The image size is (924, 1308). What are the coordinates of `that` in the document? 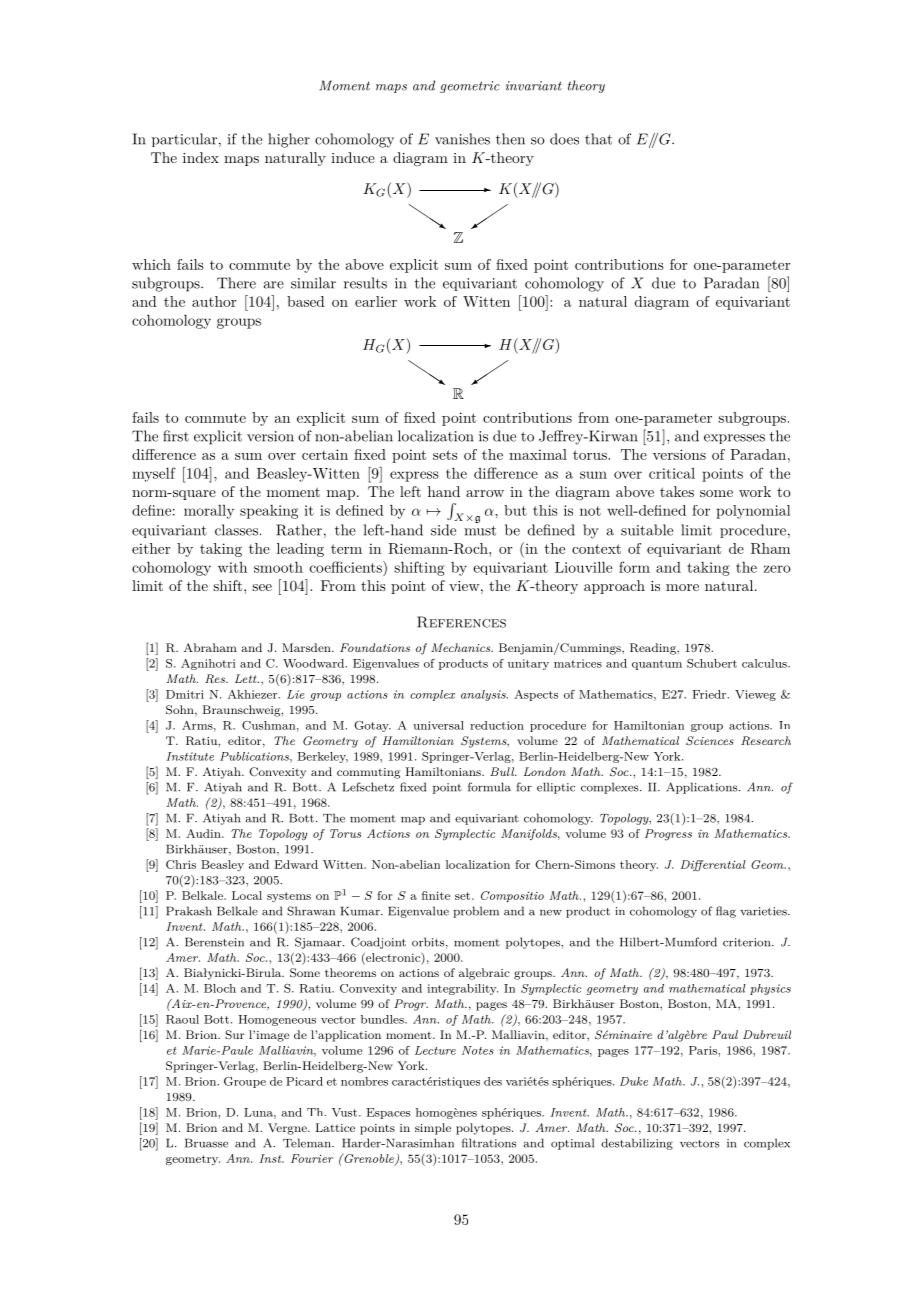 It's located at (598, 139).
